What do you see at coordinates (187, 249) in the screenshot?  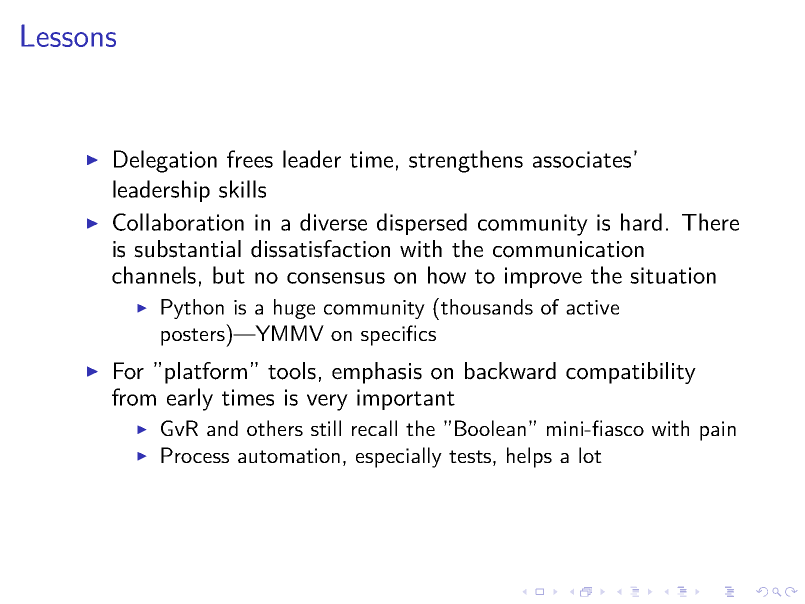 I see `substantial` at bounding box center [187, 249].
